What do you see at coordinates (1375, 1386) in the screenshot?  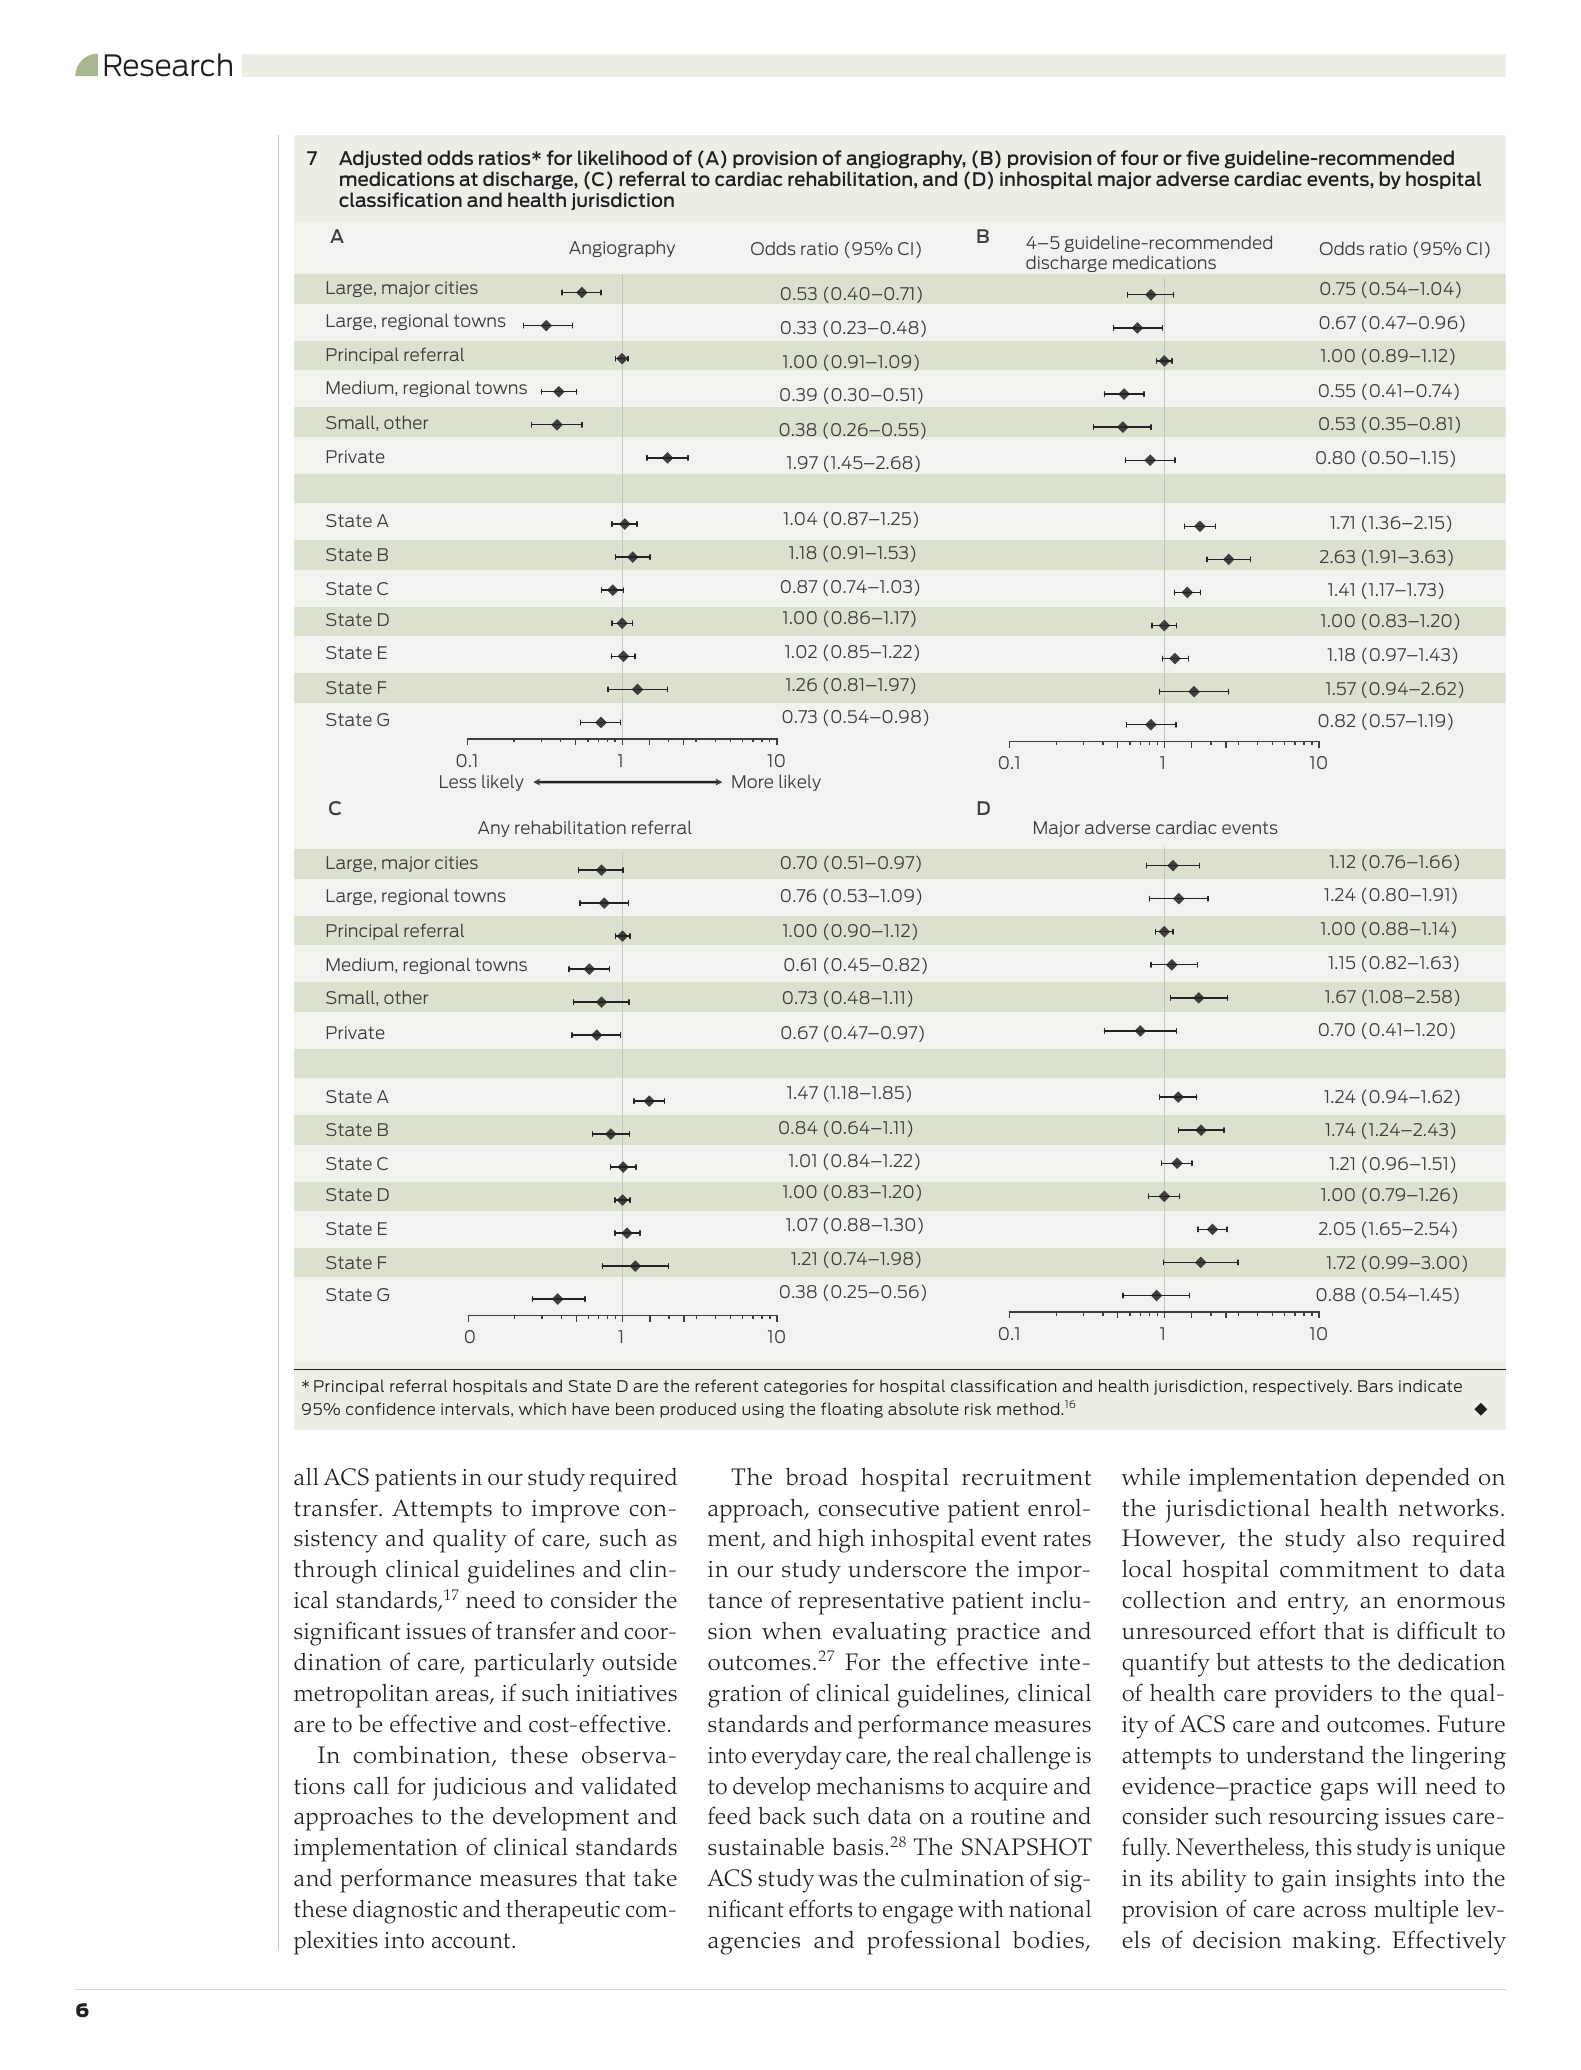 I see `Bars` at bounding box center [1375, 1386].
